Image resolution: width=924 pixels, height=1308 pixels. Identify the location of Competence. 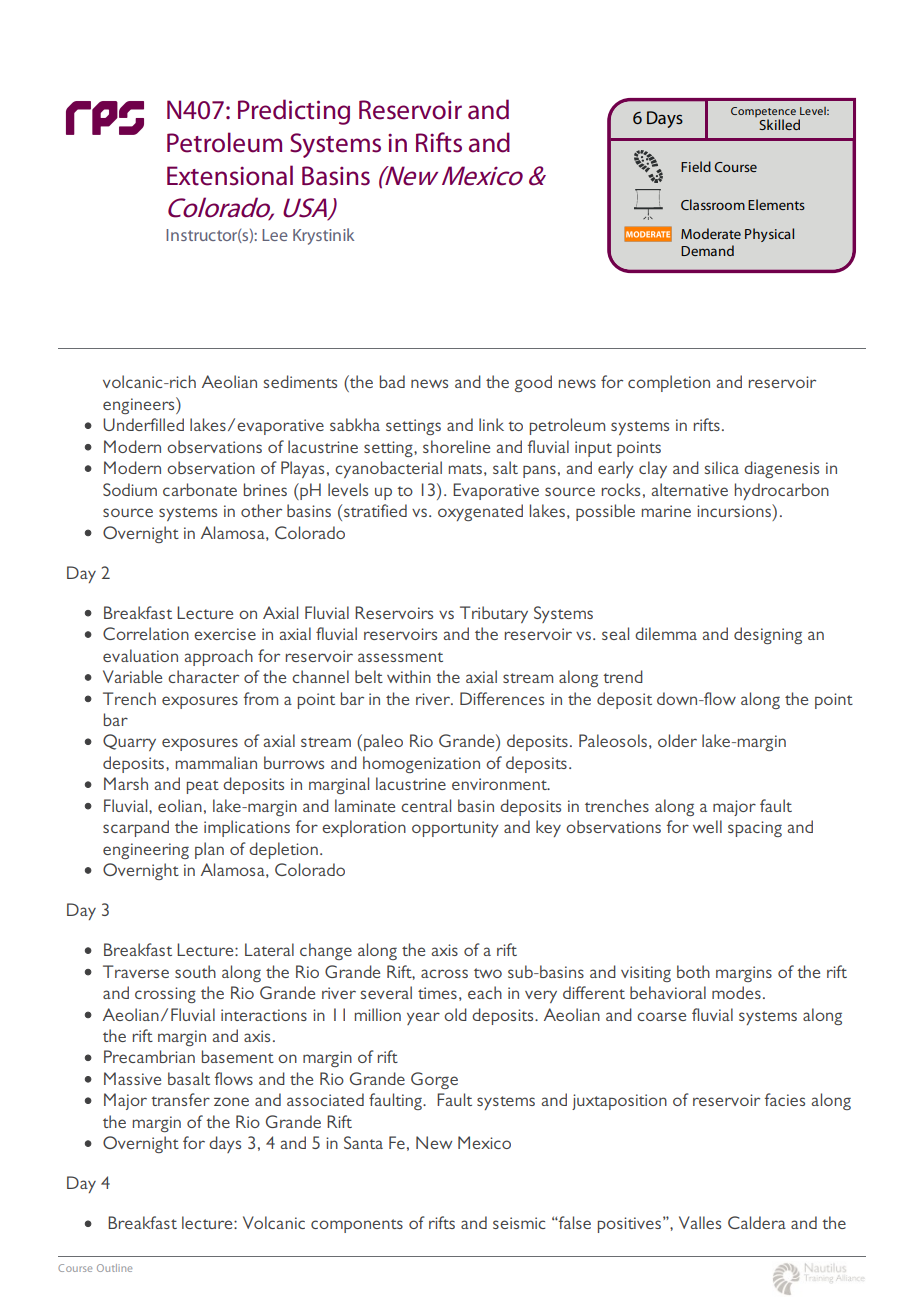
(763, 112).
